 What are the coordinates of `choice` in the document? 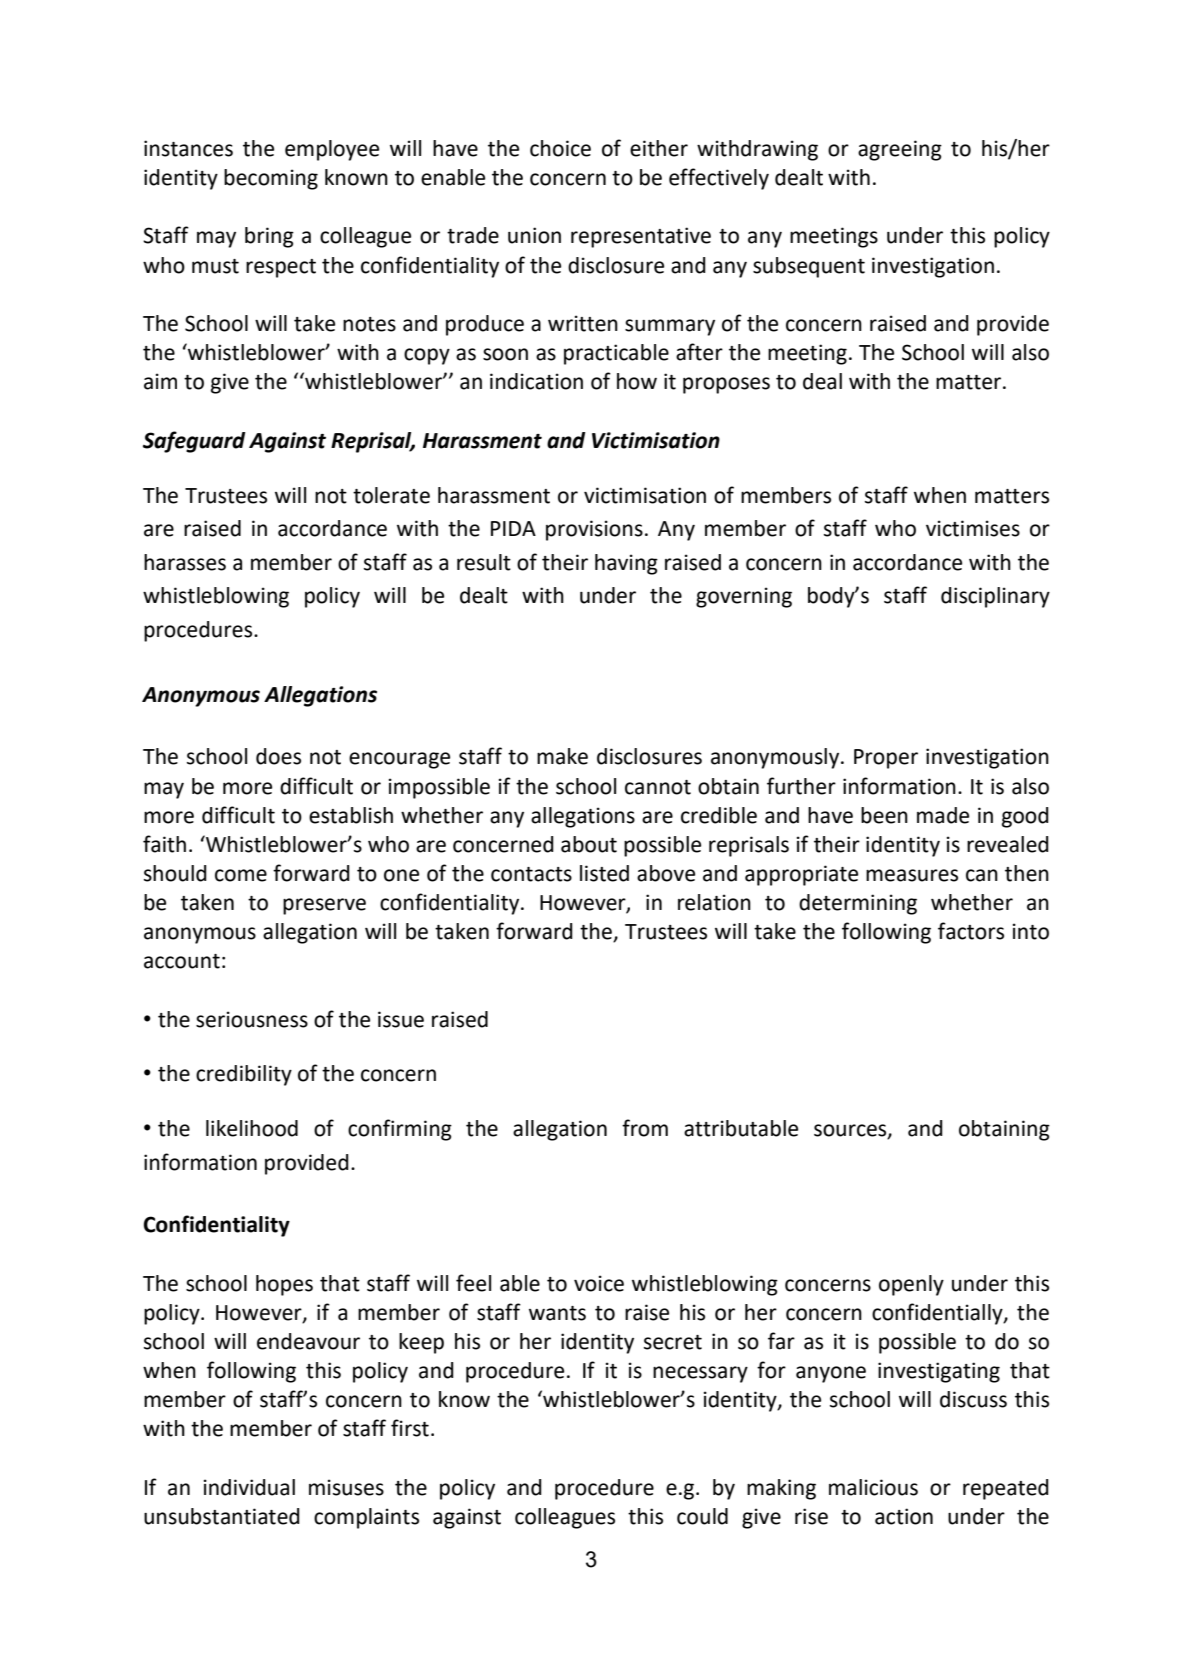 It's located at (560, 148).
